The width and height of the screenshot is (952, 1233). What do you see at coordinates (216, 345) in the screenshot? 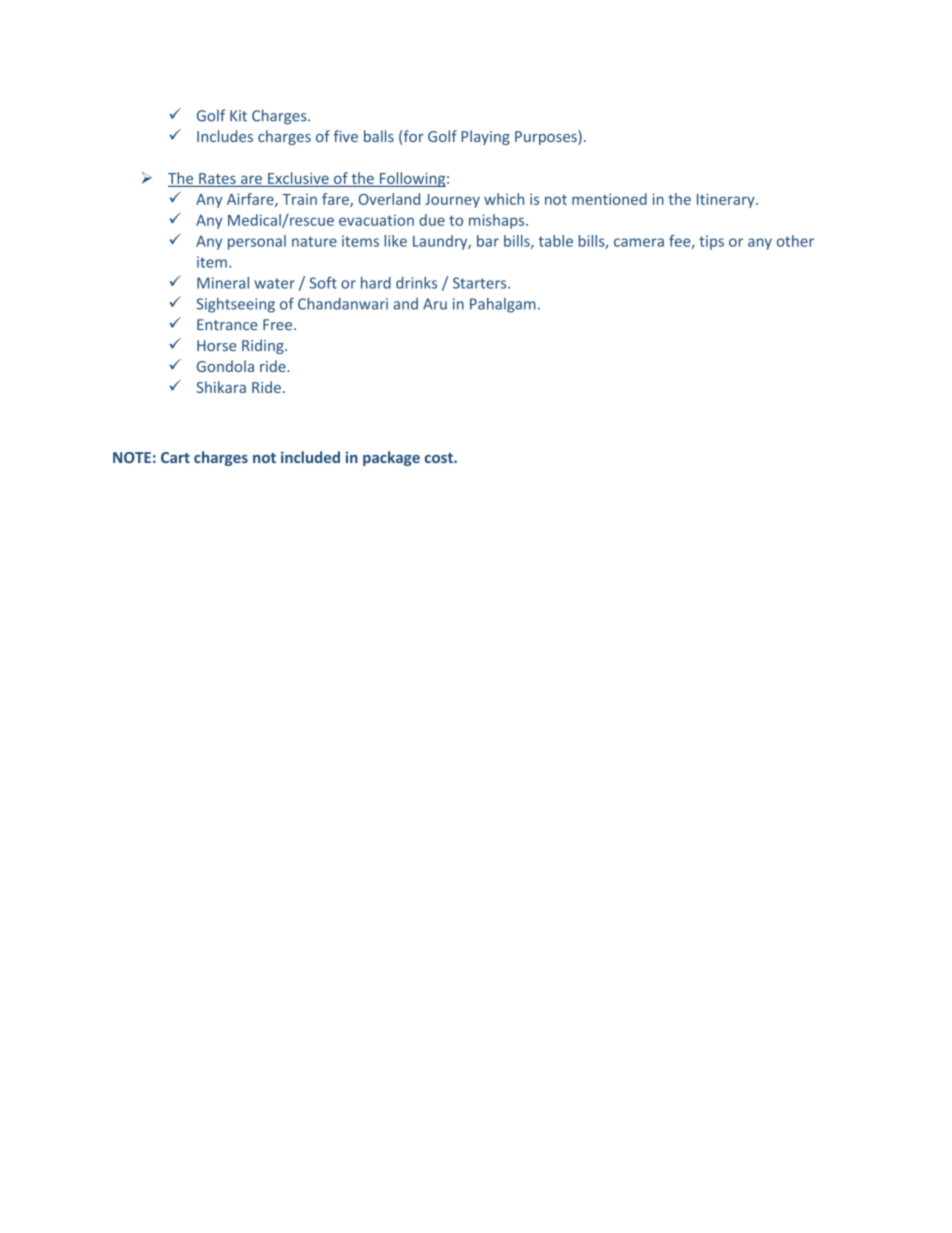
I see `Horse` at bounding box center [216, 345].
